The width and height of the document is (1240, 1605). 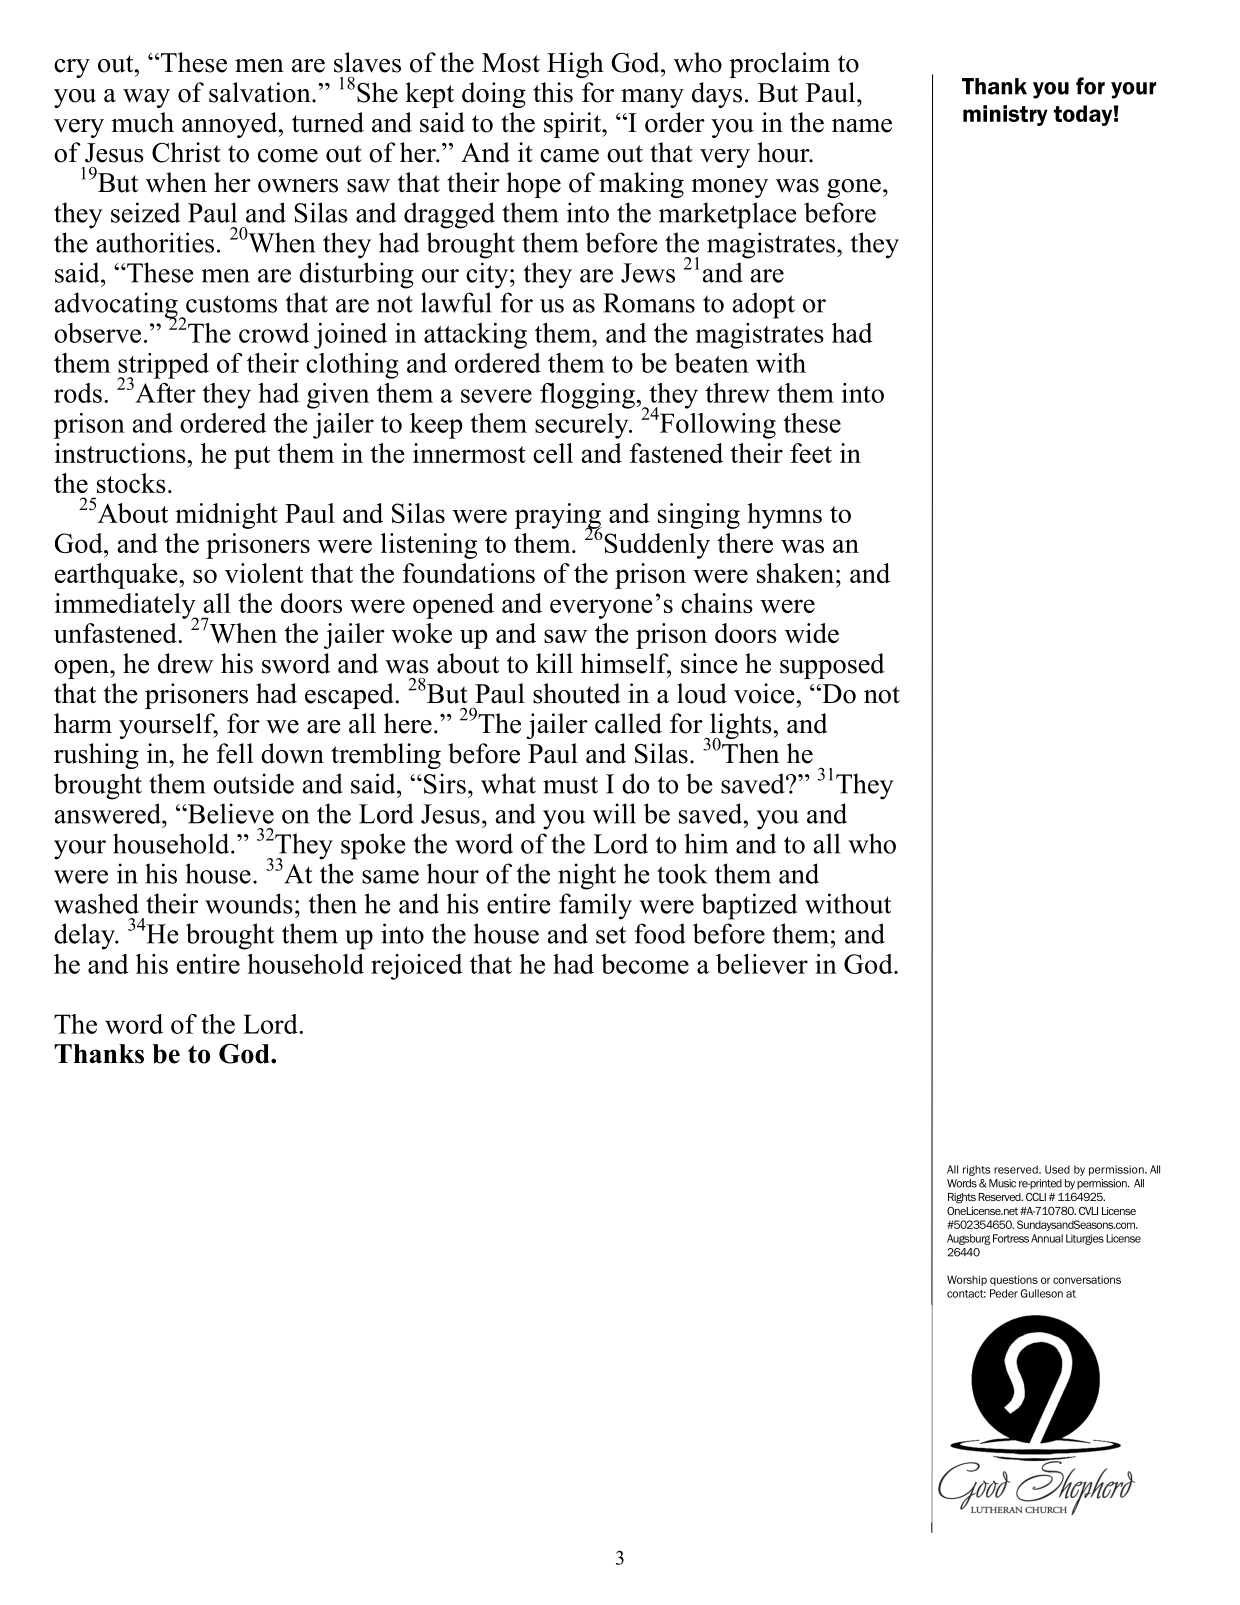 I want to click on baptized, so click(x=749, y=906).
